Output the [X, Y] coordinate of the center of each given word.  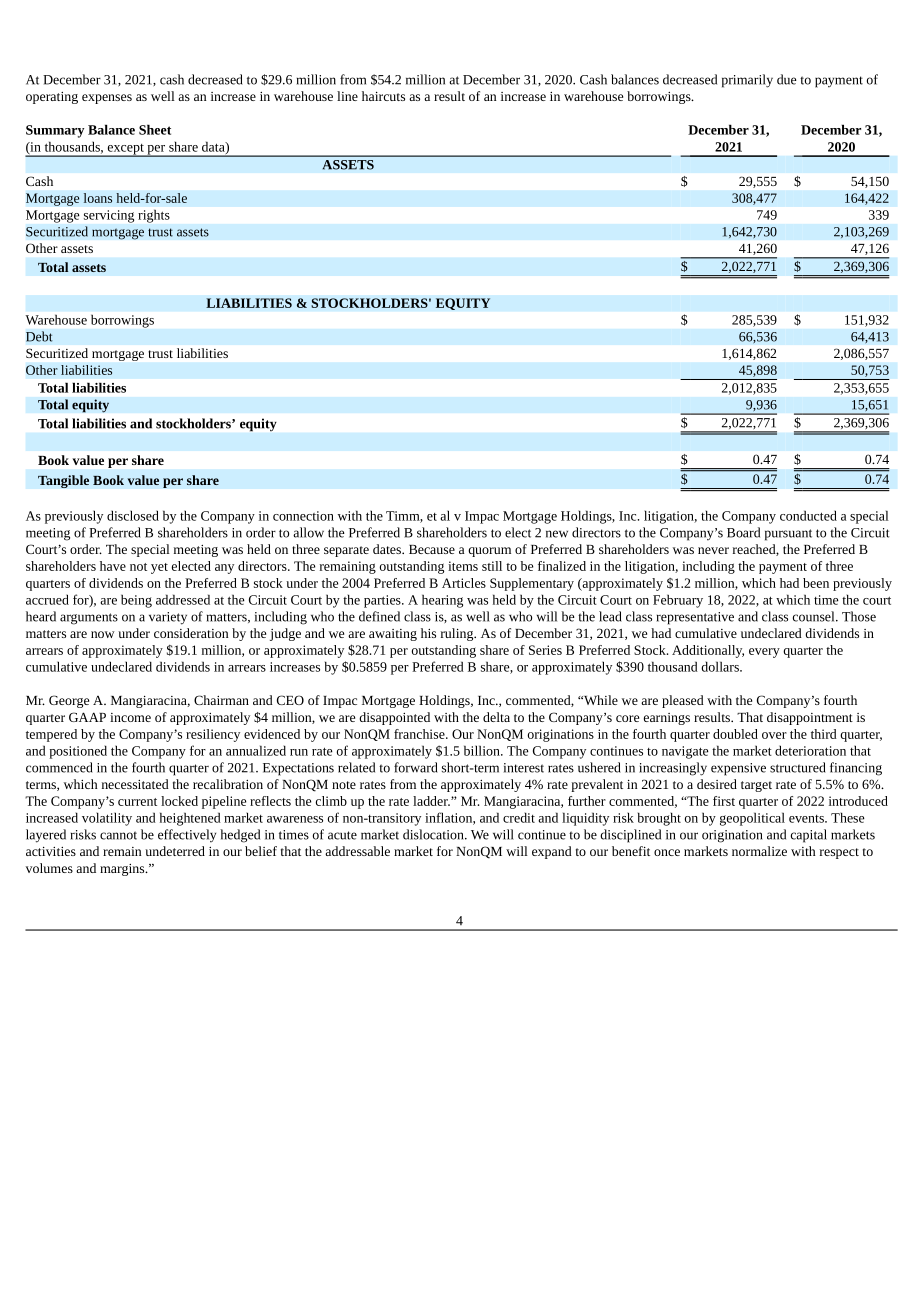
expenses [107, 99]
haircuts [383, 96]
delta [496, 717]
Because [432, 549]
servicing [109, 216]
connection [303, 516]
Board [743, 532]
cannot [118, 835]
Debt [39, 336]
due [787, 79]
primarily [747, 81]
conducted [808, 515]
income [130, 717]
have [113, 566]
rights [154, 216]
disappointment [810, 718]
